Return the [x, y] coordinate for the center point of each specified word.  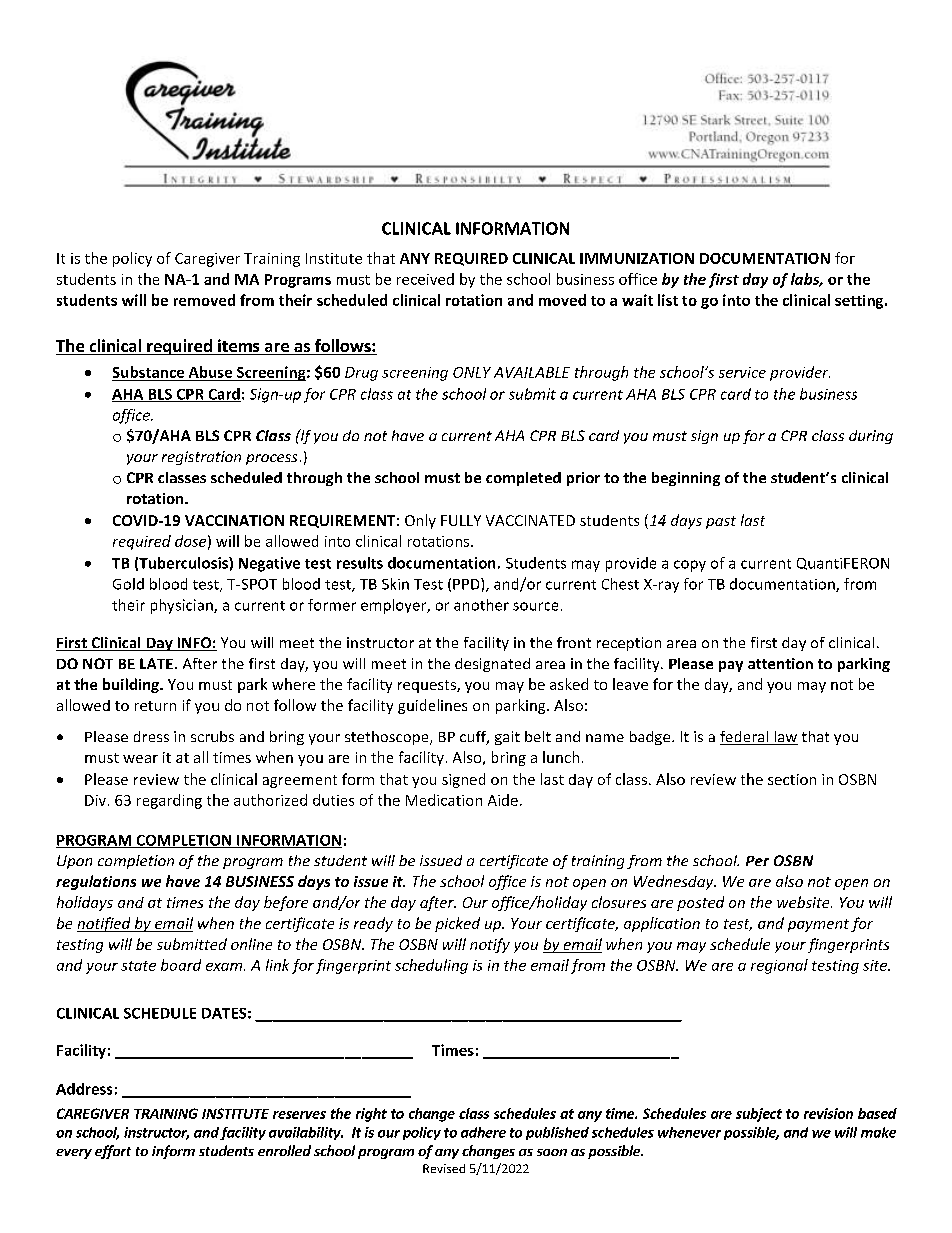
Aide [503, 800]
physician [183, 606]
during [871, 437]
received [425, 279]
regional [779, 966]
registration [201, 458]
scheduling [431, 966]
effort [113, 1152]
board [181, 965]
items [239, 347]
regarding [169, 801]
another [481, 605]
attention [780, 663]
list [668, 300]
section [792, 779]
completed [523, 479]
